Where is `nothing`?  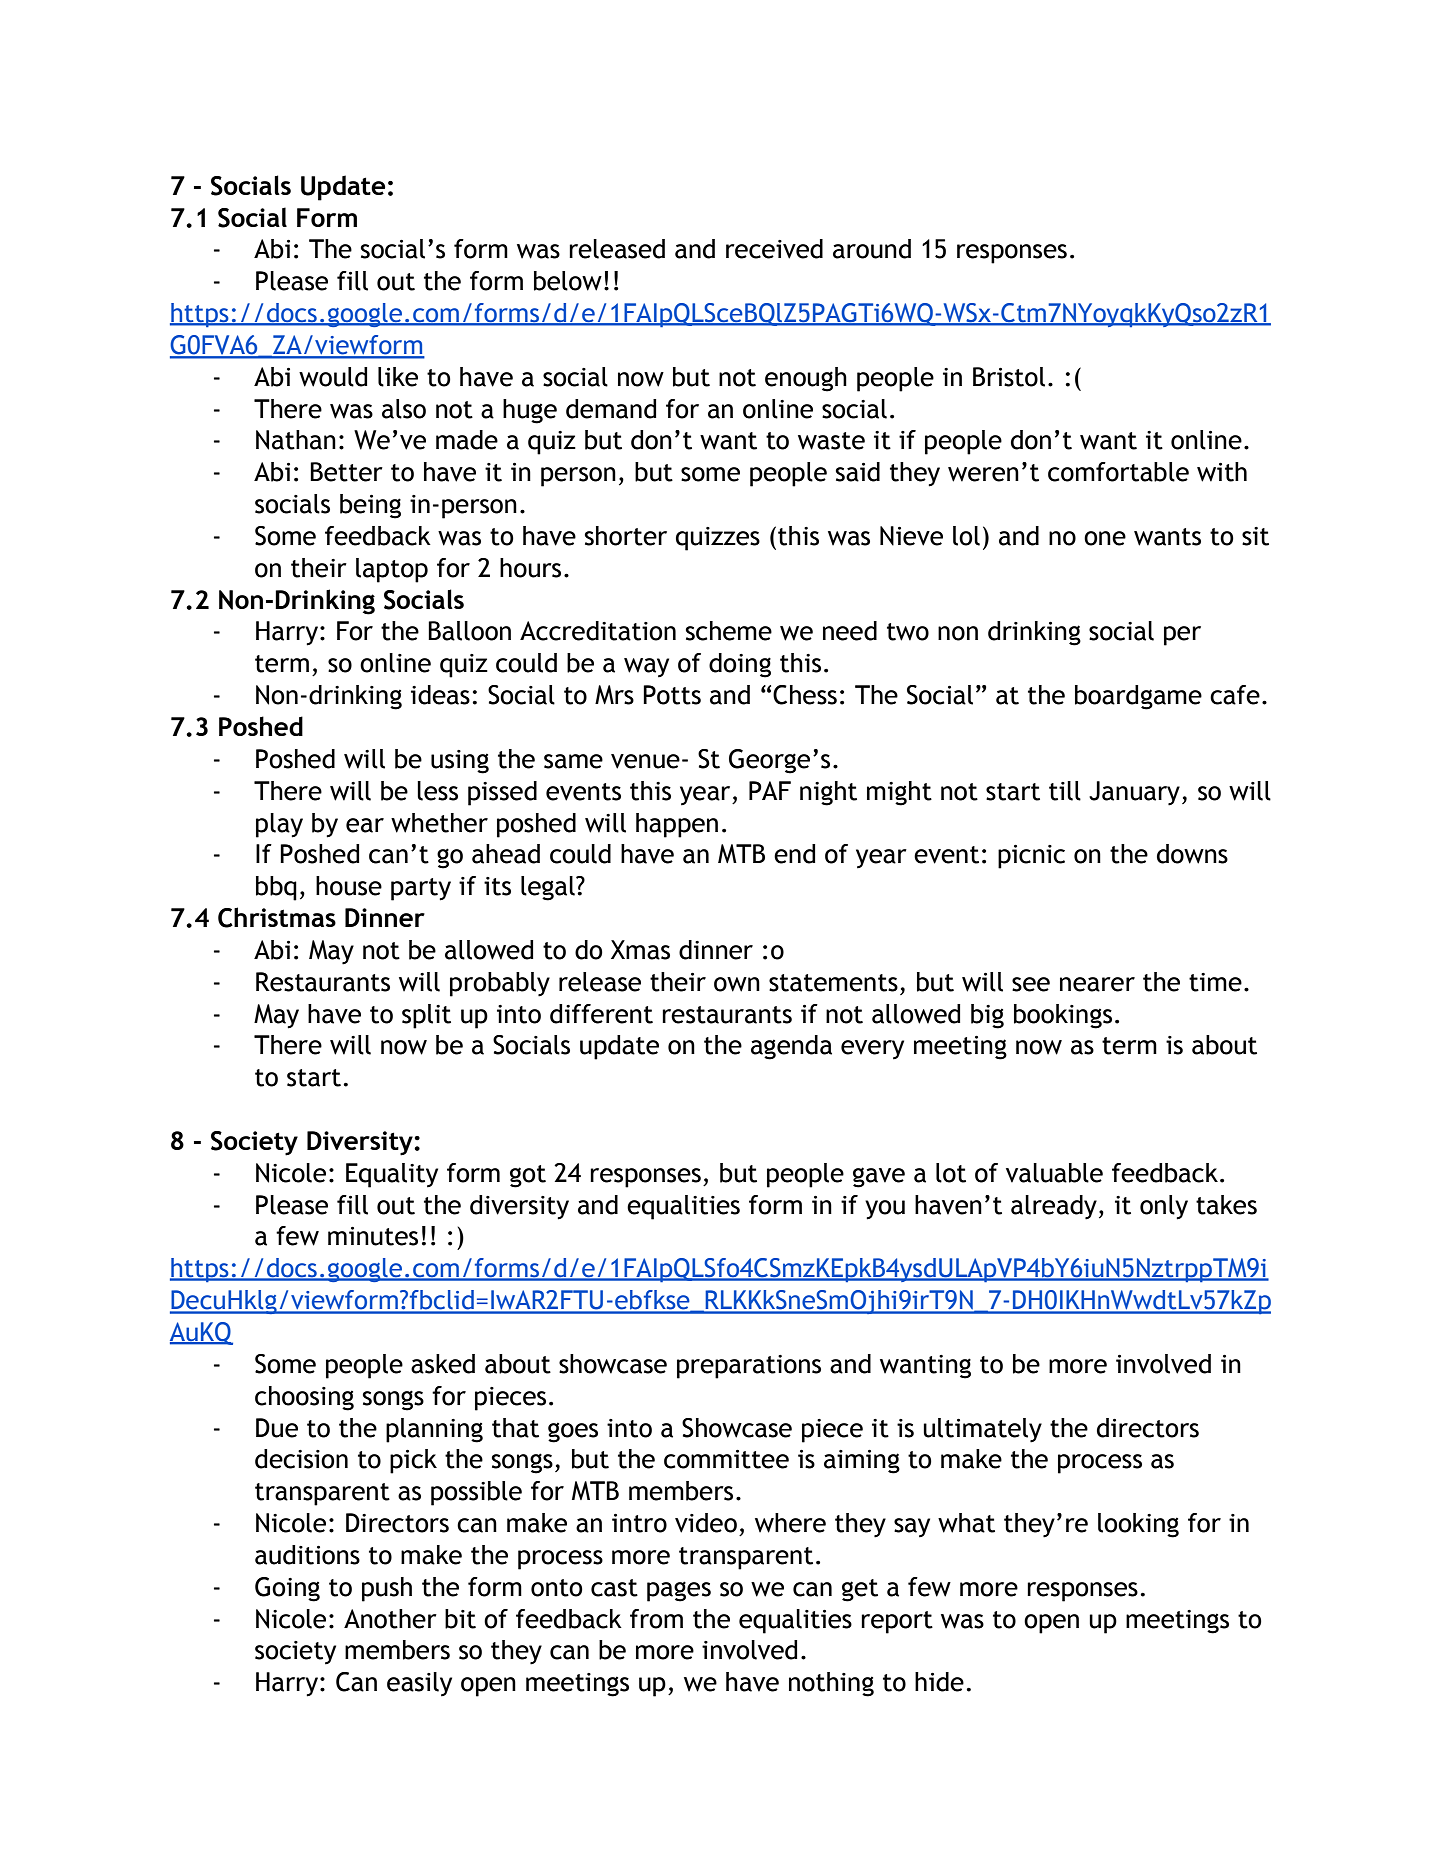
nothing is located at coordinates (831, 1684).
